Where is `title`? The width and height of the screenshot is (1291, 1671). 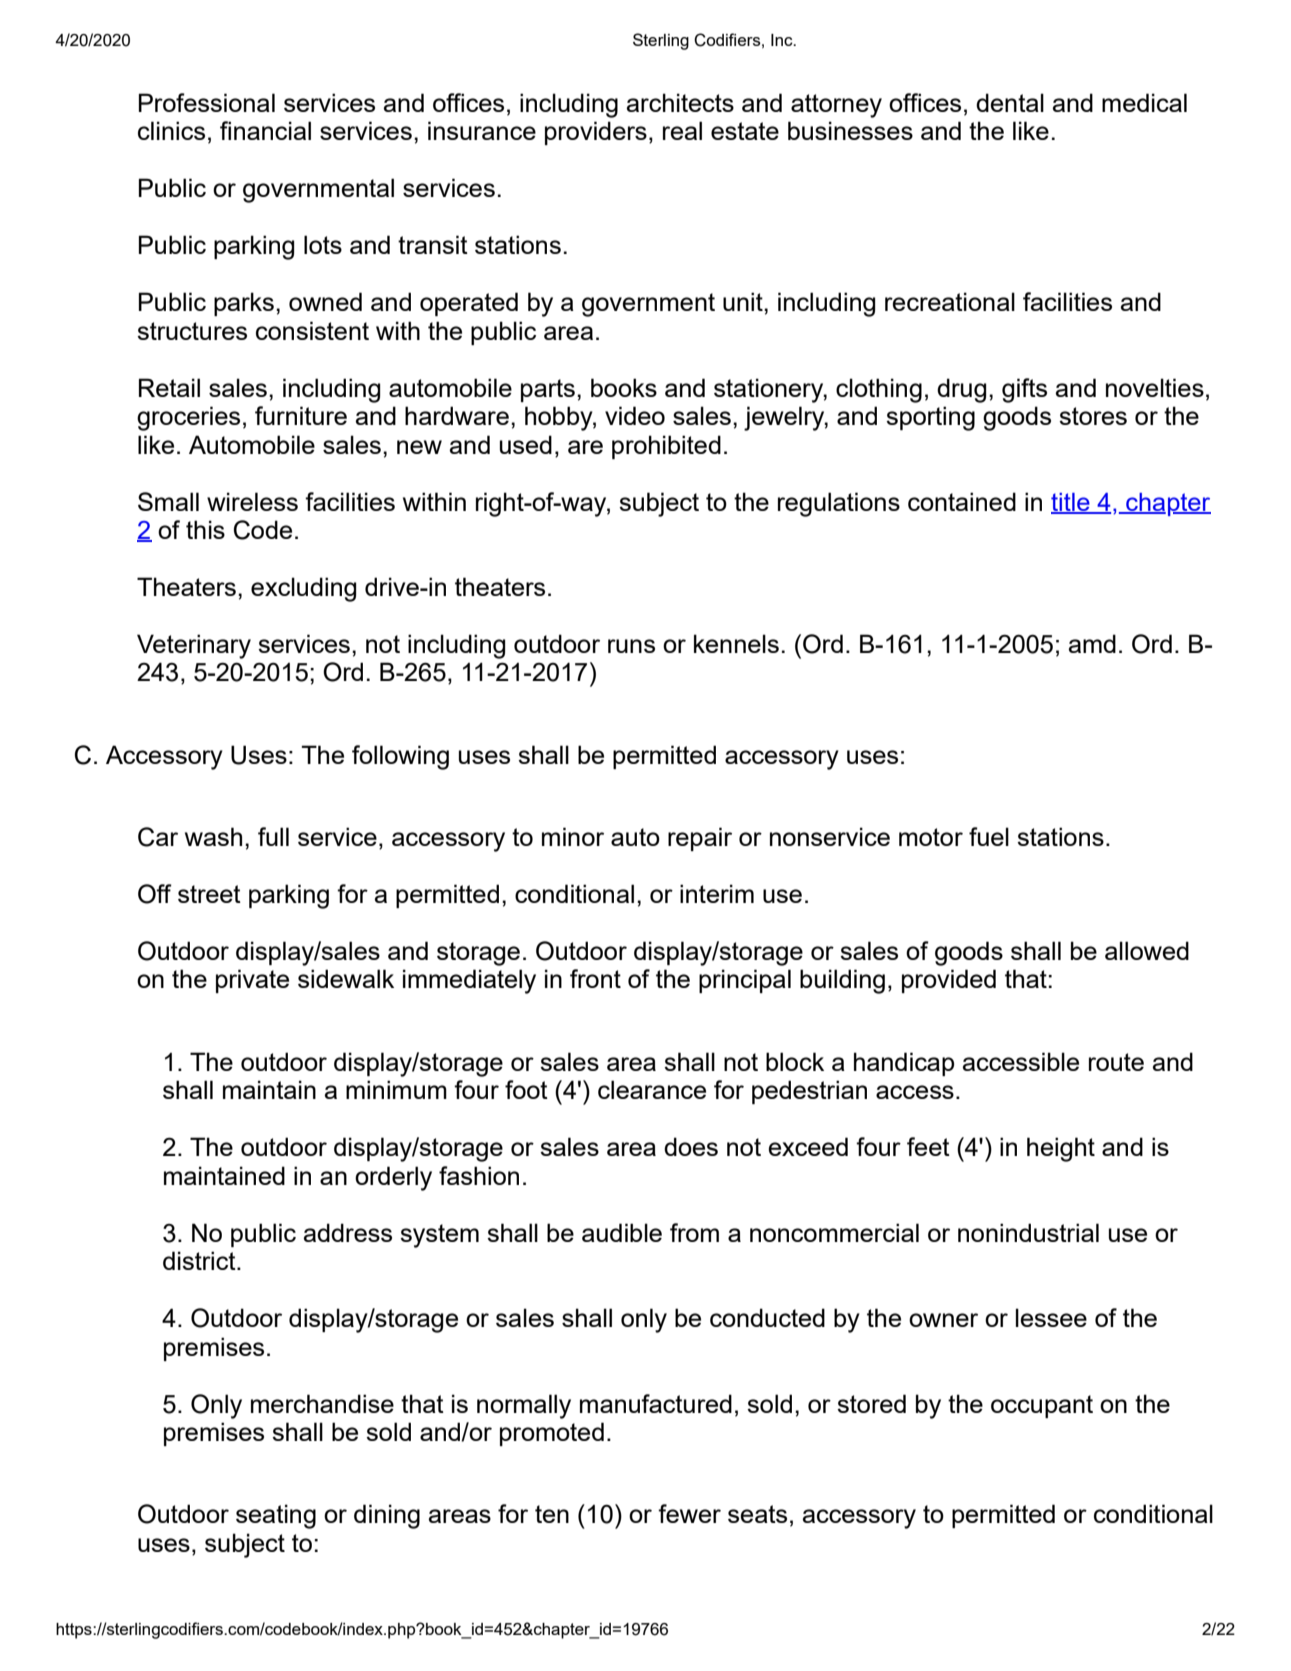 title is located at coordinates (1071, 503).
